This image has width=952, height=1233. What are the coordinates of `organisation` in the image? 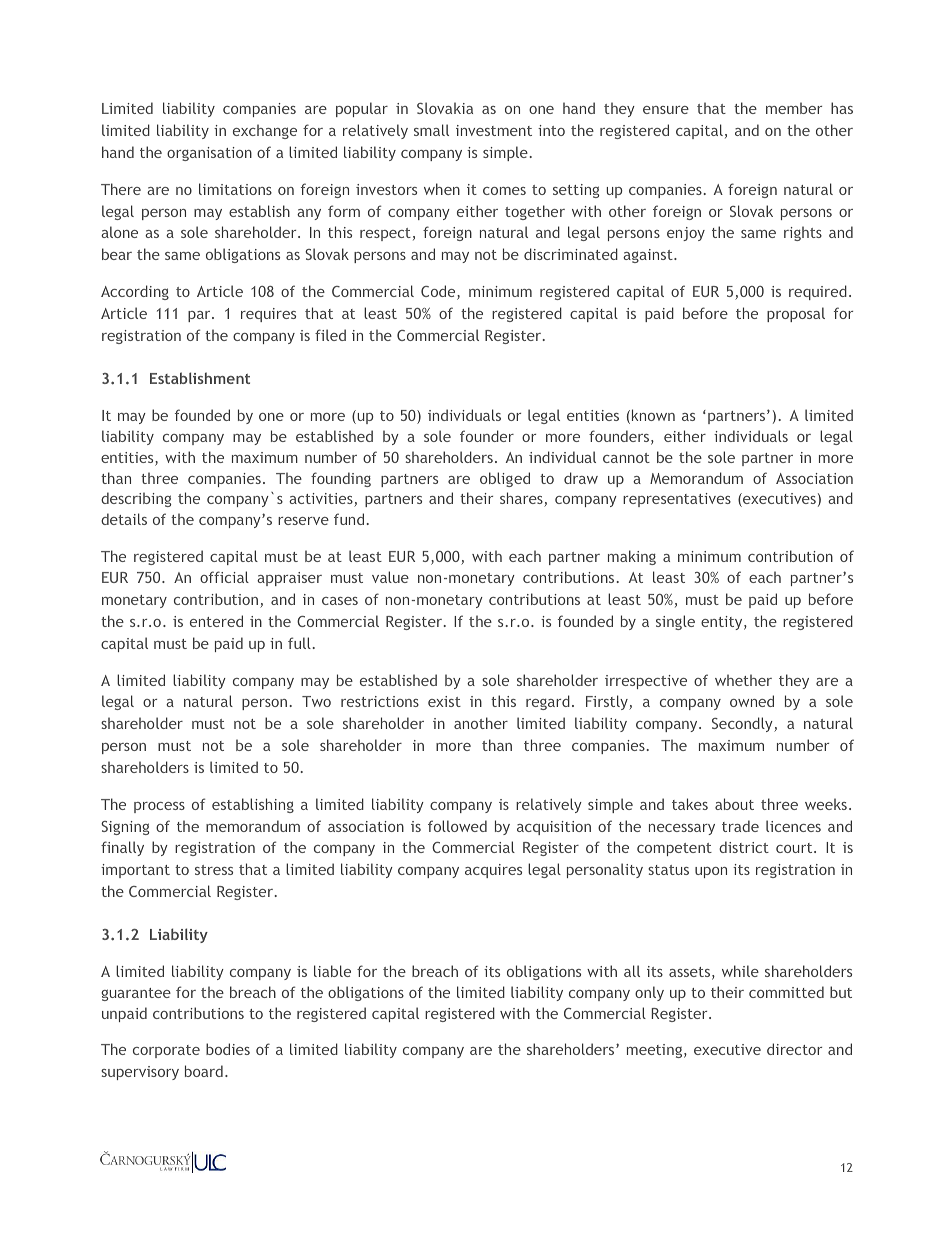 It's located at (209, 154).
